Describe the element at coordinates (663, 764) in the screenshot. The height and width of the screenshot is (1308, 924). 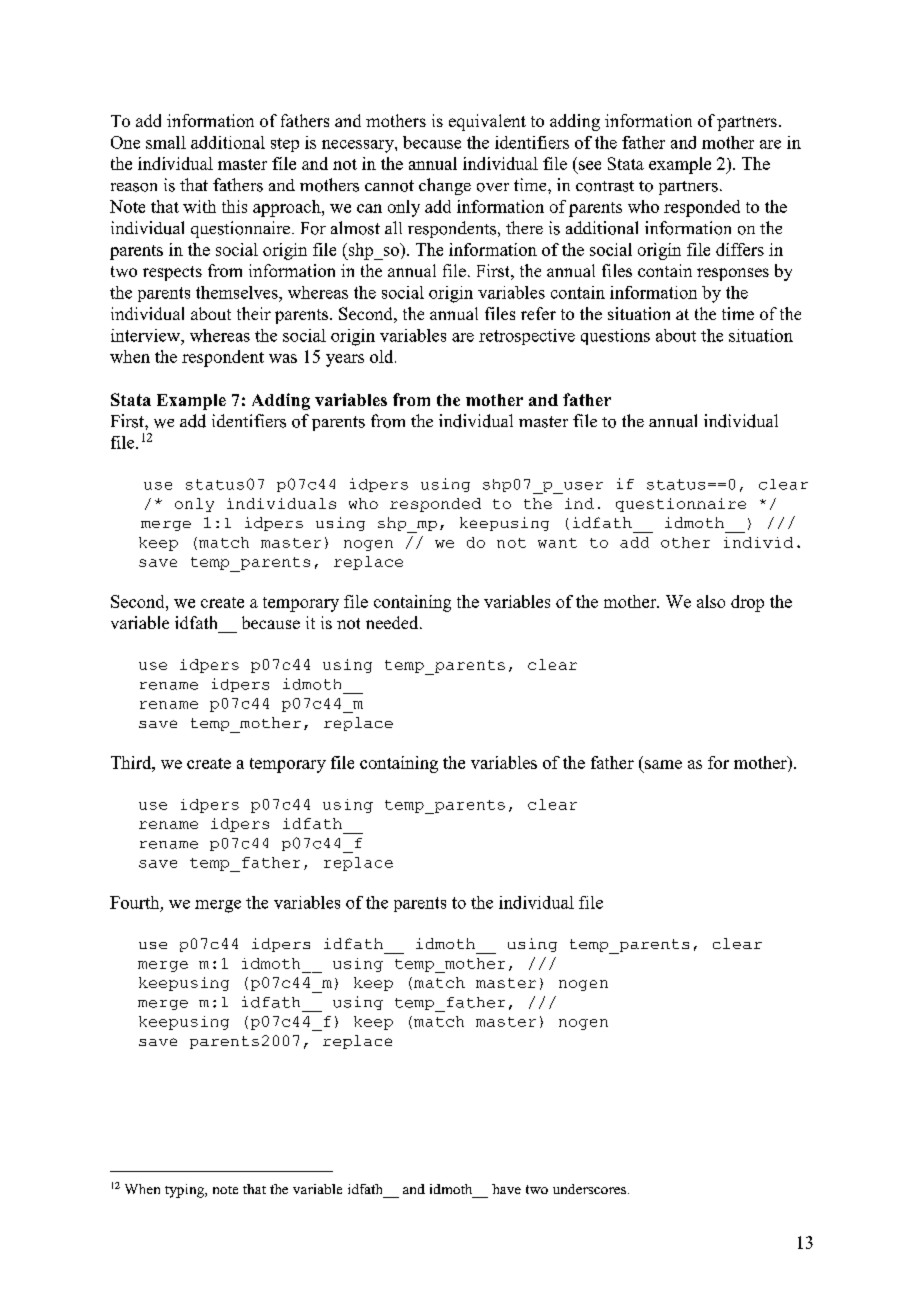
I see `same` at that location.
